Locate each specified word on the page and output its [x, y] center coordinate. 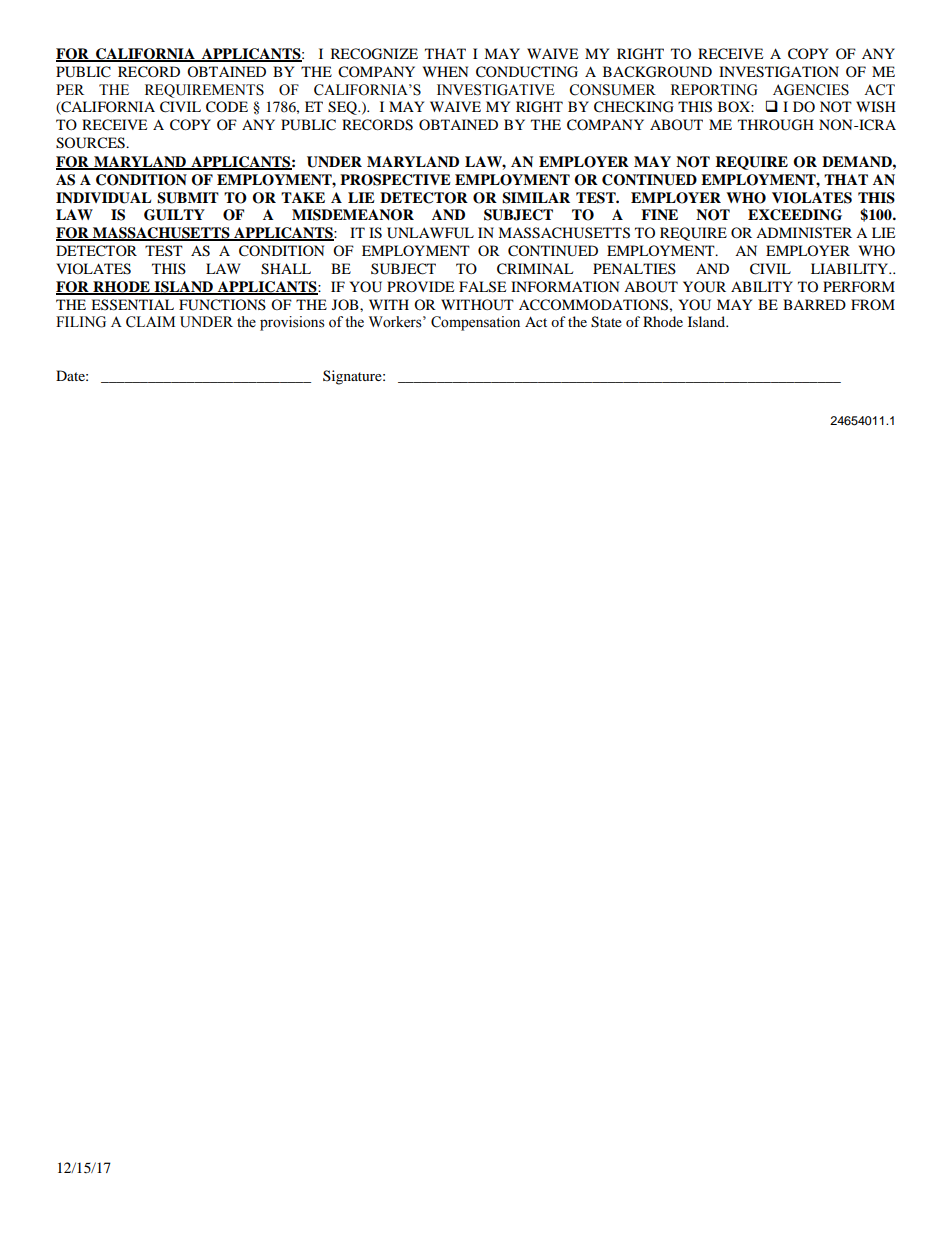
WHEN [445, 71]
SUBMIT [188, 198]
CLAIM [150, 322]
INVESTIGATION [779, 72]
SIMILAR [536, 198]
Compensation [475, 323]
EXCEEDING [795, 215]
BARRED [814, 304]
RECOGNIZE [374, 54]
